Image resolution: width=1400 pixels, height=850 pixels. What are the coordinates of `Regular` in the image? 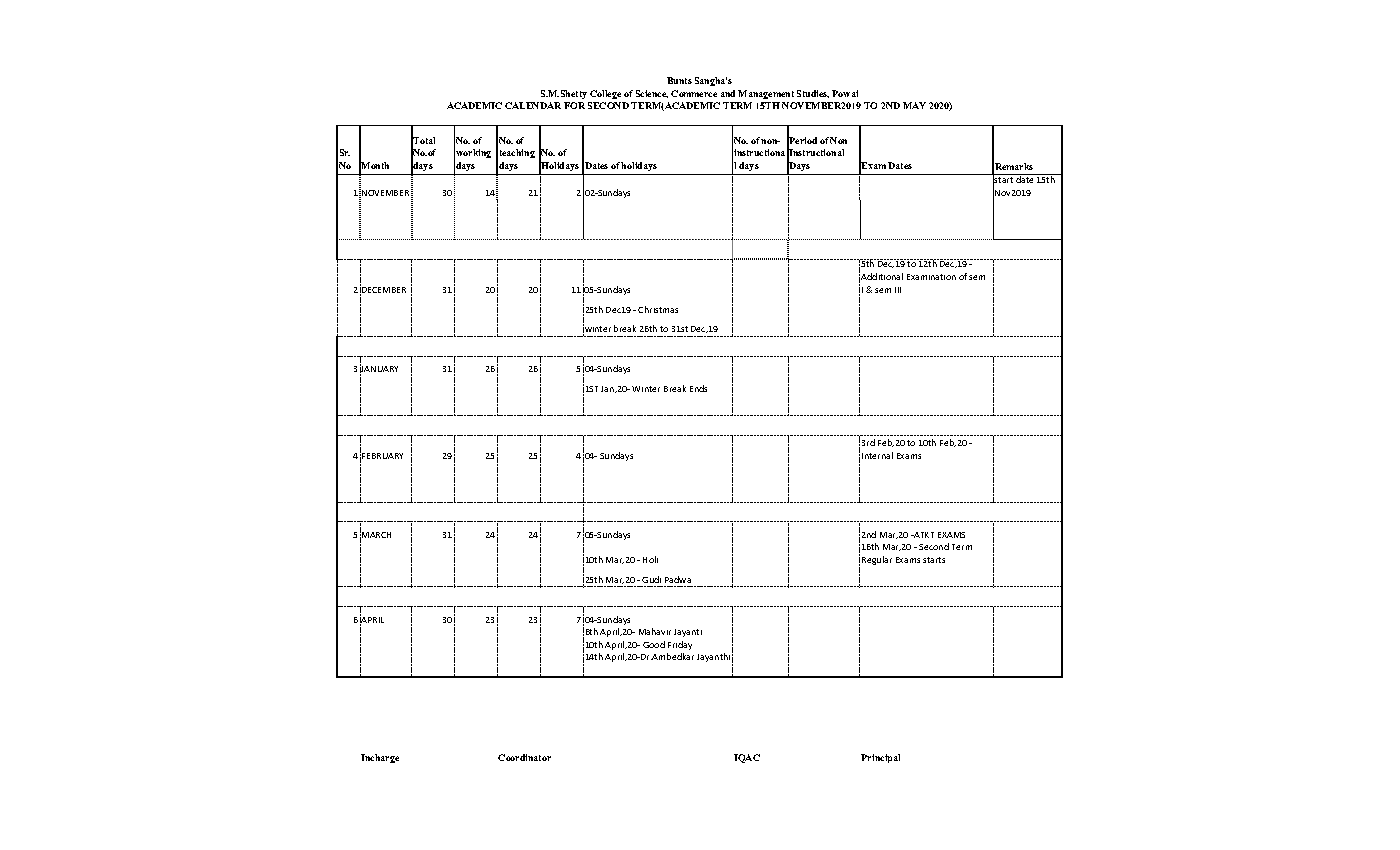 It's located at (877, 560).
